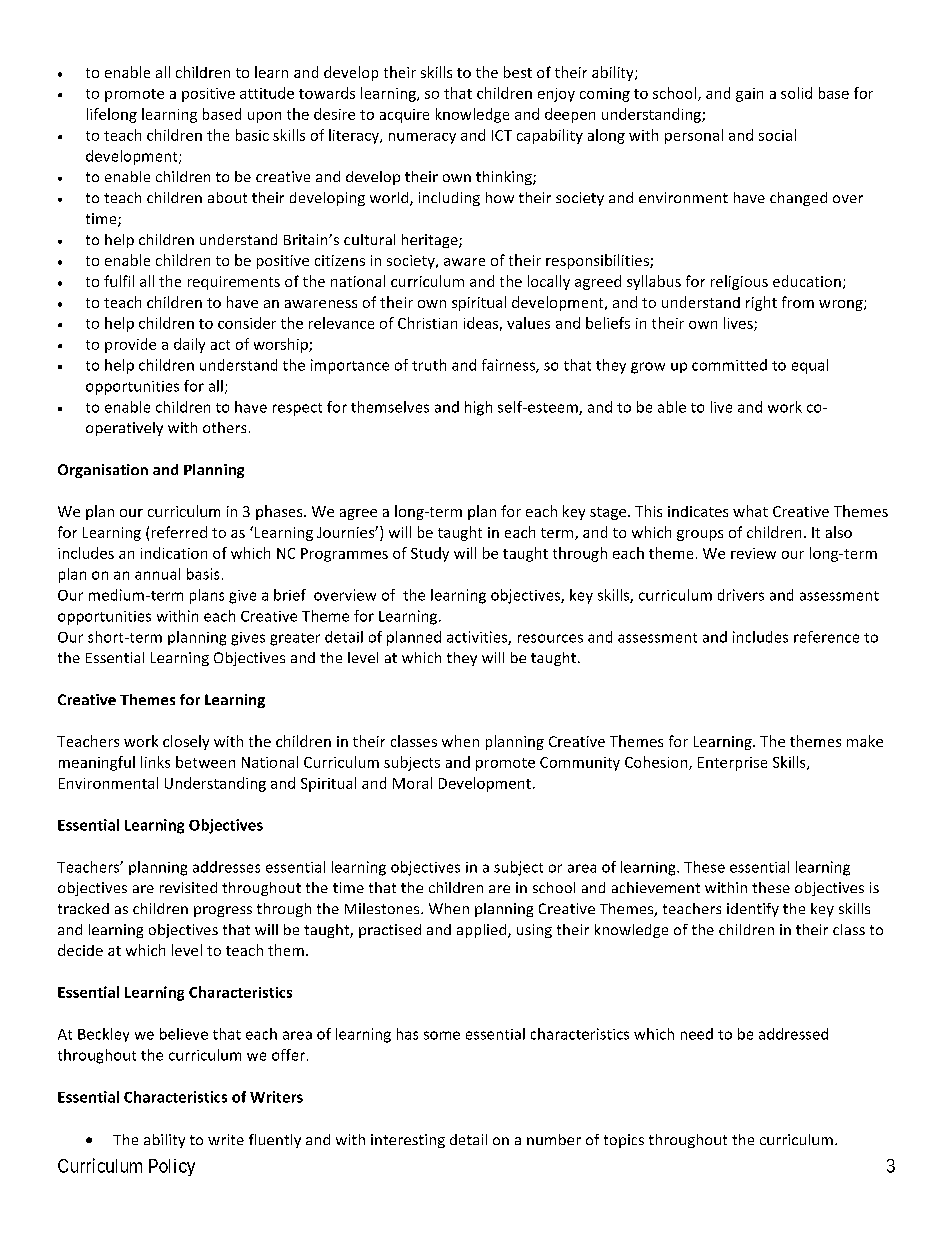 Image resolution: width=952 pixels, height=1233 pixels. What do you see at coordinates (793, 1034) in the page?
I see `addressed` at bounding box center [793, 1034].
